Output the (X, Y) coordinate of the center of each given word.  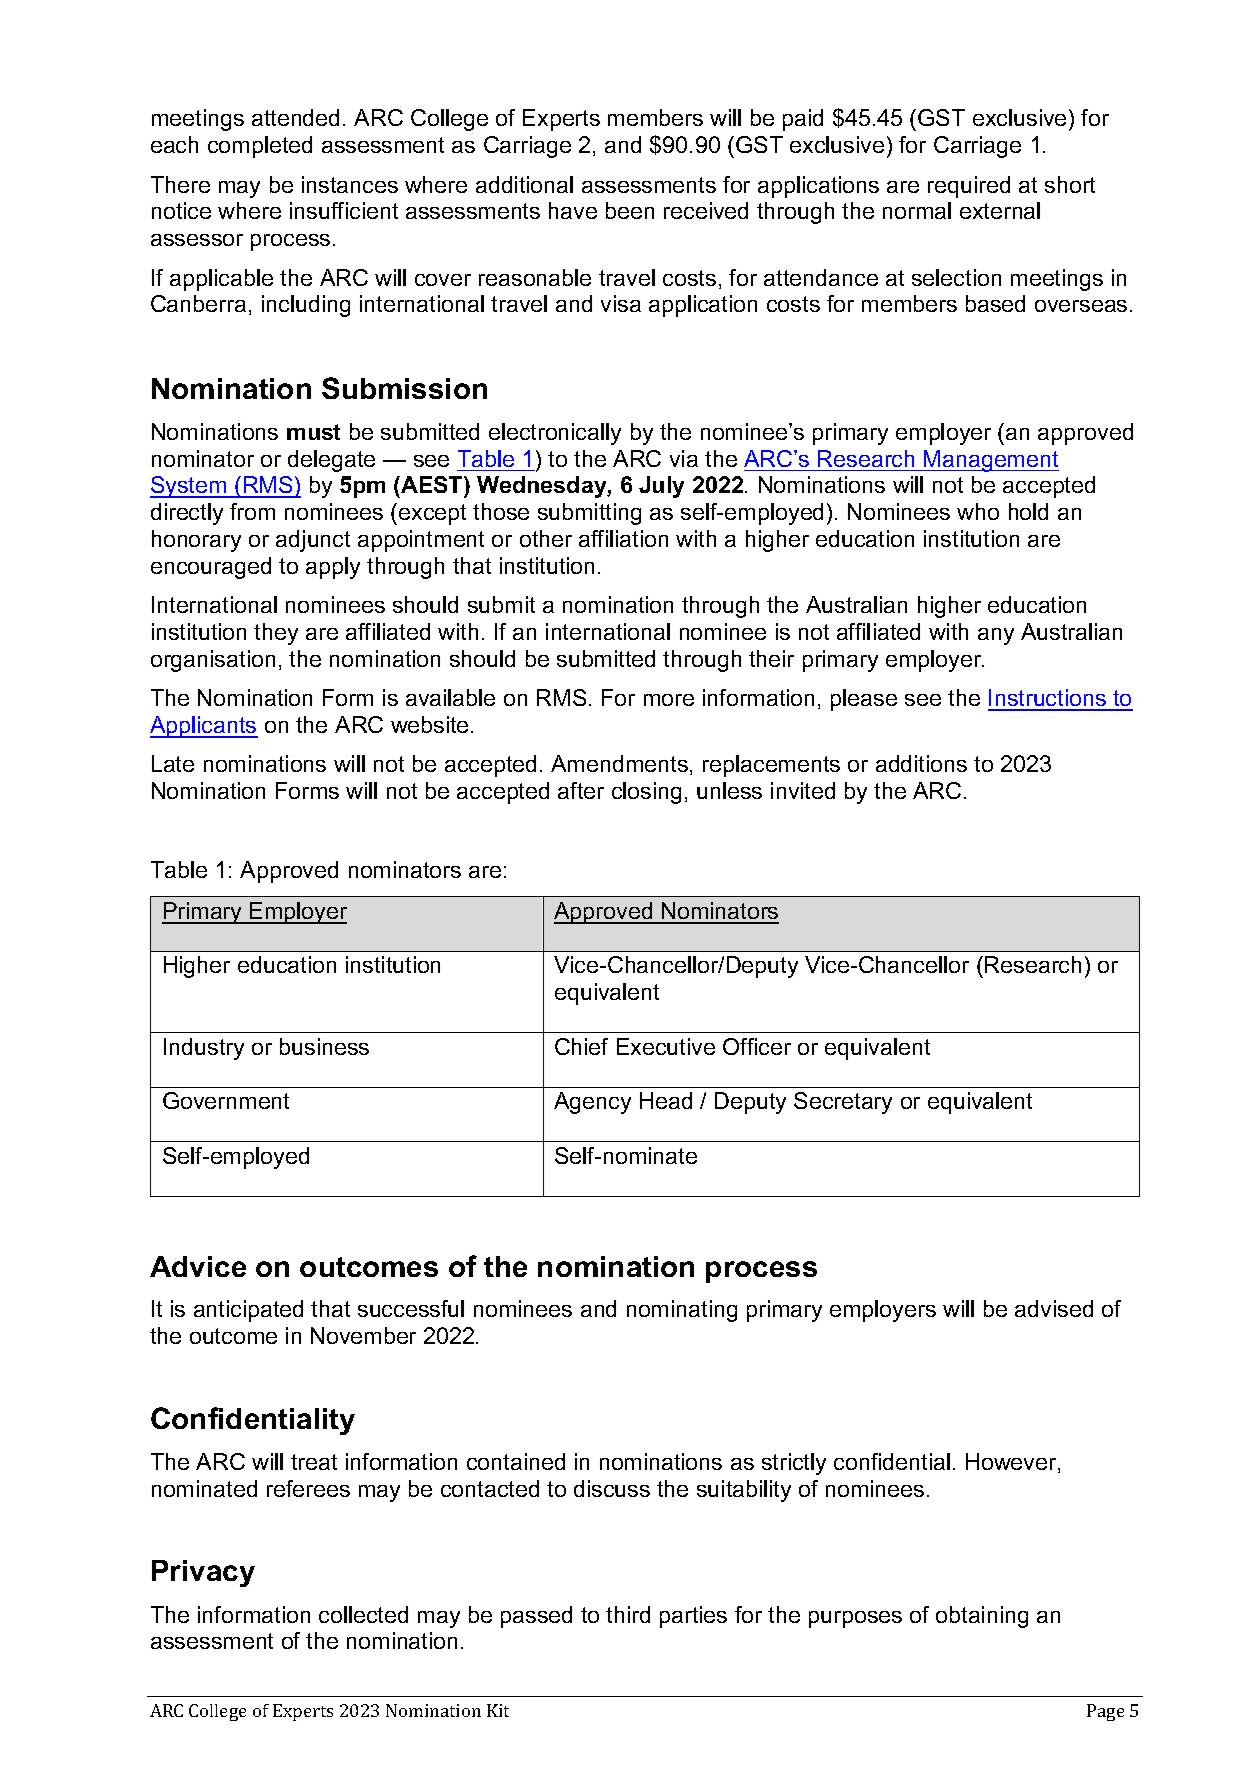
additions (921, 763)
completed (260, 147)
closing (646, 793)
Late (173, 763)
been (630, 210)
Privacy (203, 1573)
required (969, 187)
